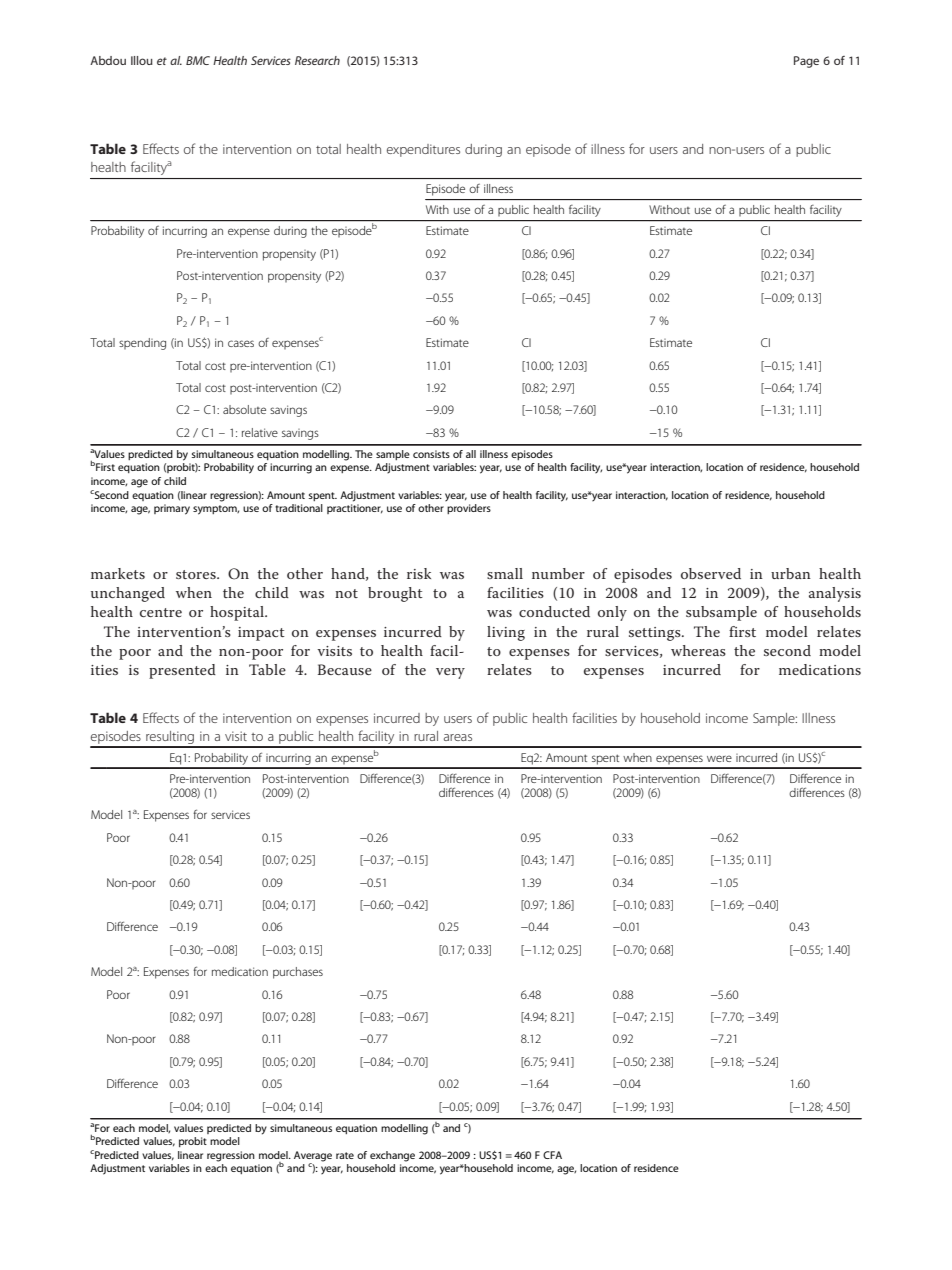 This screenshot has height=1270, width=952. What do you see at coordinates (392, 1156) in the screenshot?
I see `exchange` at bounding box center [392, 1156].
